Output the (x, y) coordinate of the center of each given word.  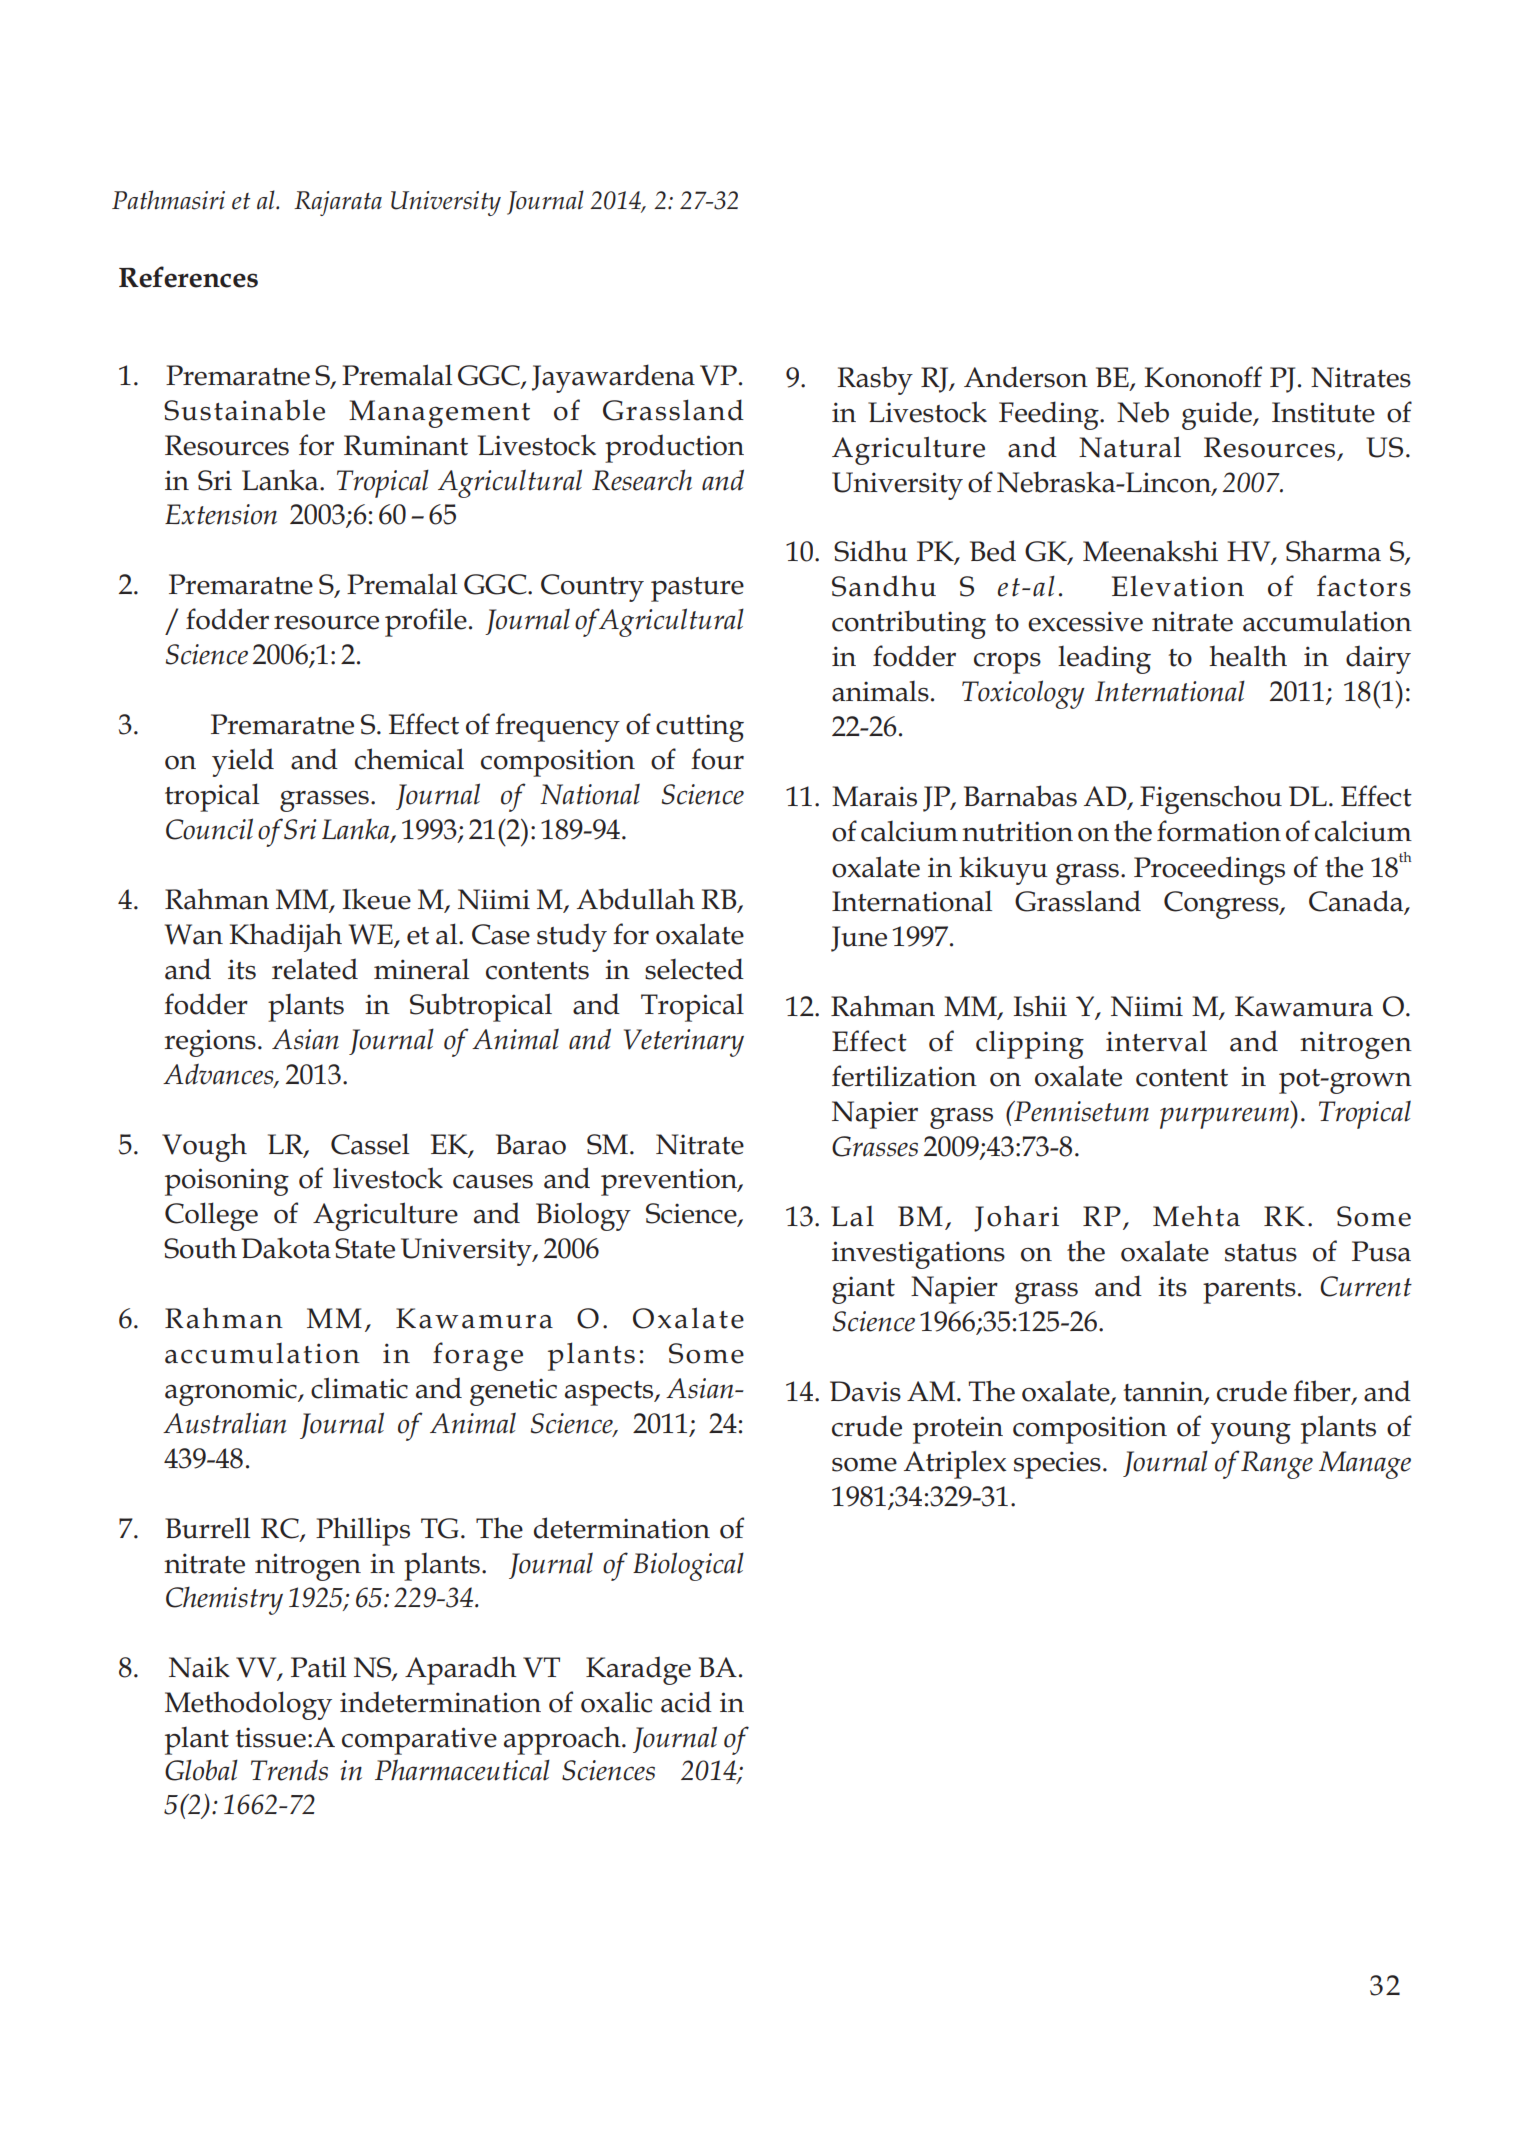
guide (1218, 415)
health (1248, 656)
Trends (289, 1770)
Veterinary (684, 1043)
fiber (1323, 1392)
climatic (359, 1388)
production (674, 448)
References (188, 277)
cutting (700, 728)
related (315, 969)
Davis (865, 1391)
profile (426, 622)
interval (1156, 1041)
